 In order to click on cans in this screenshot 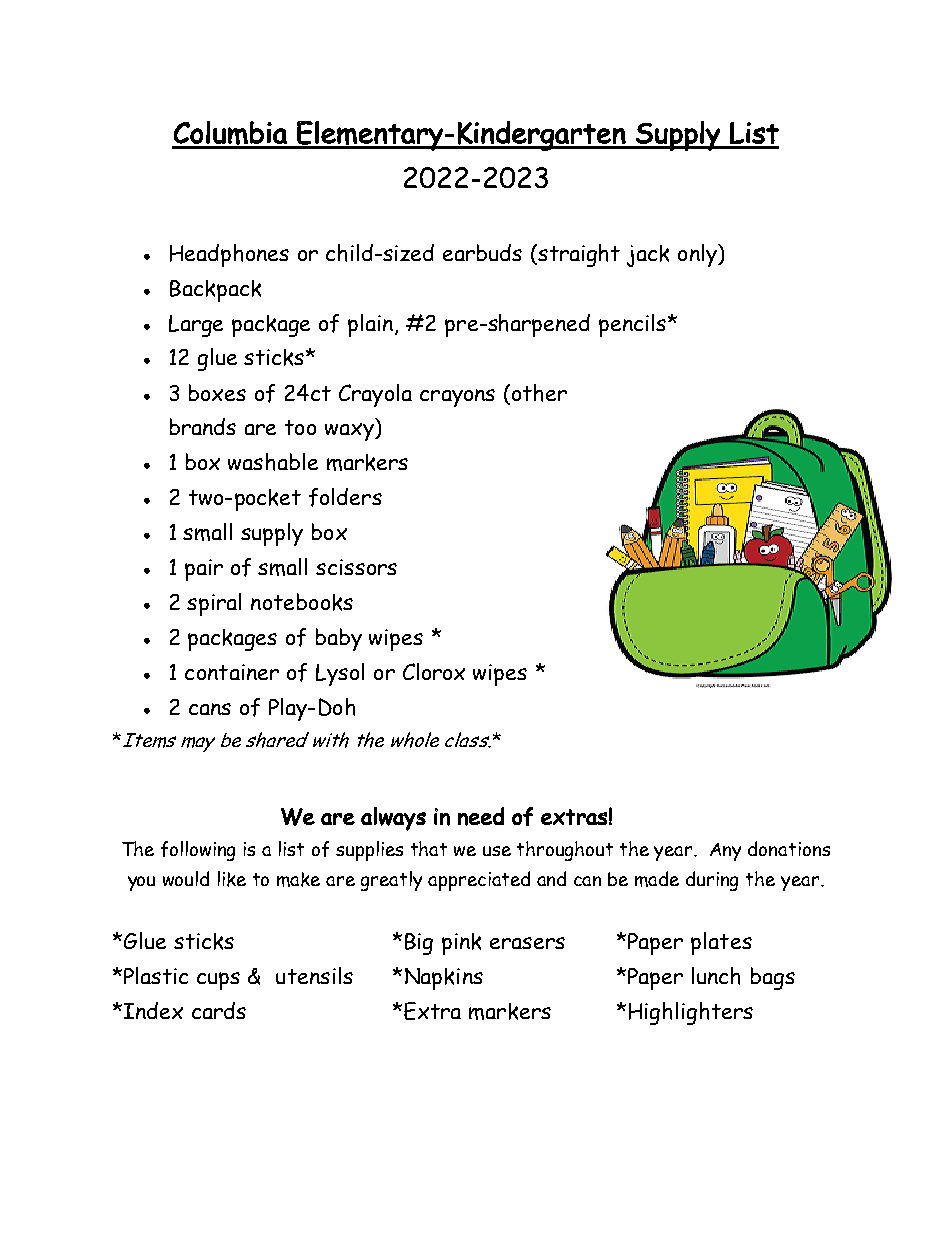, I will do `click(210, 709)`.
